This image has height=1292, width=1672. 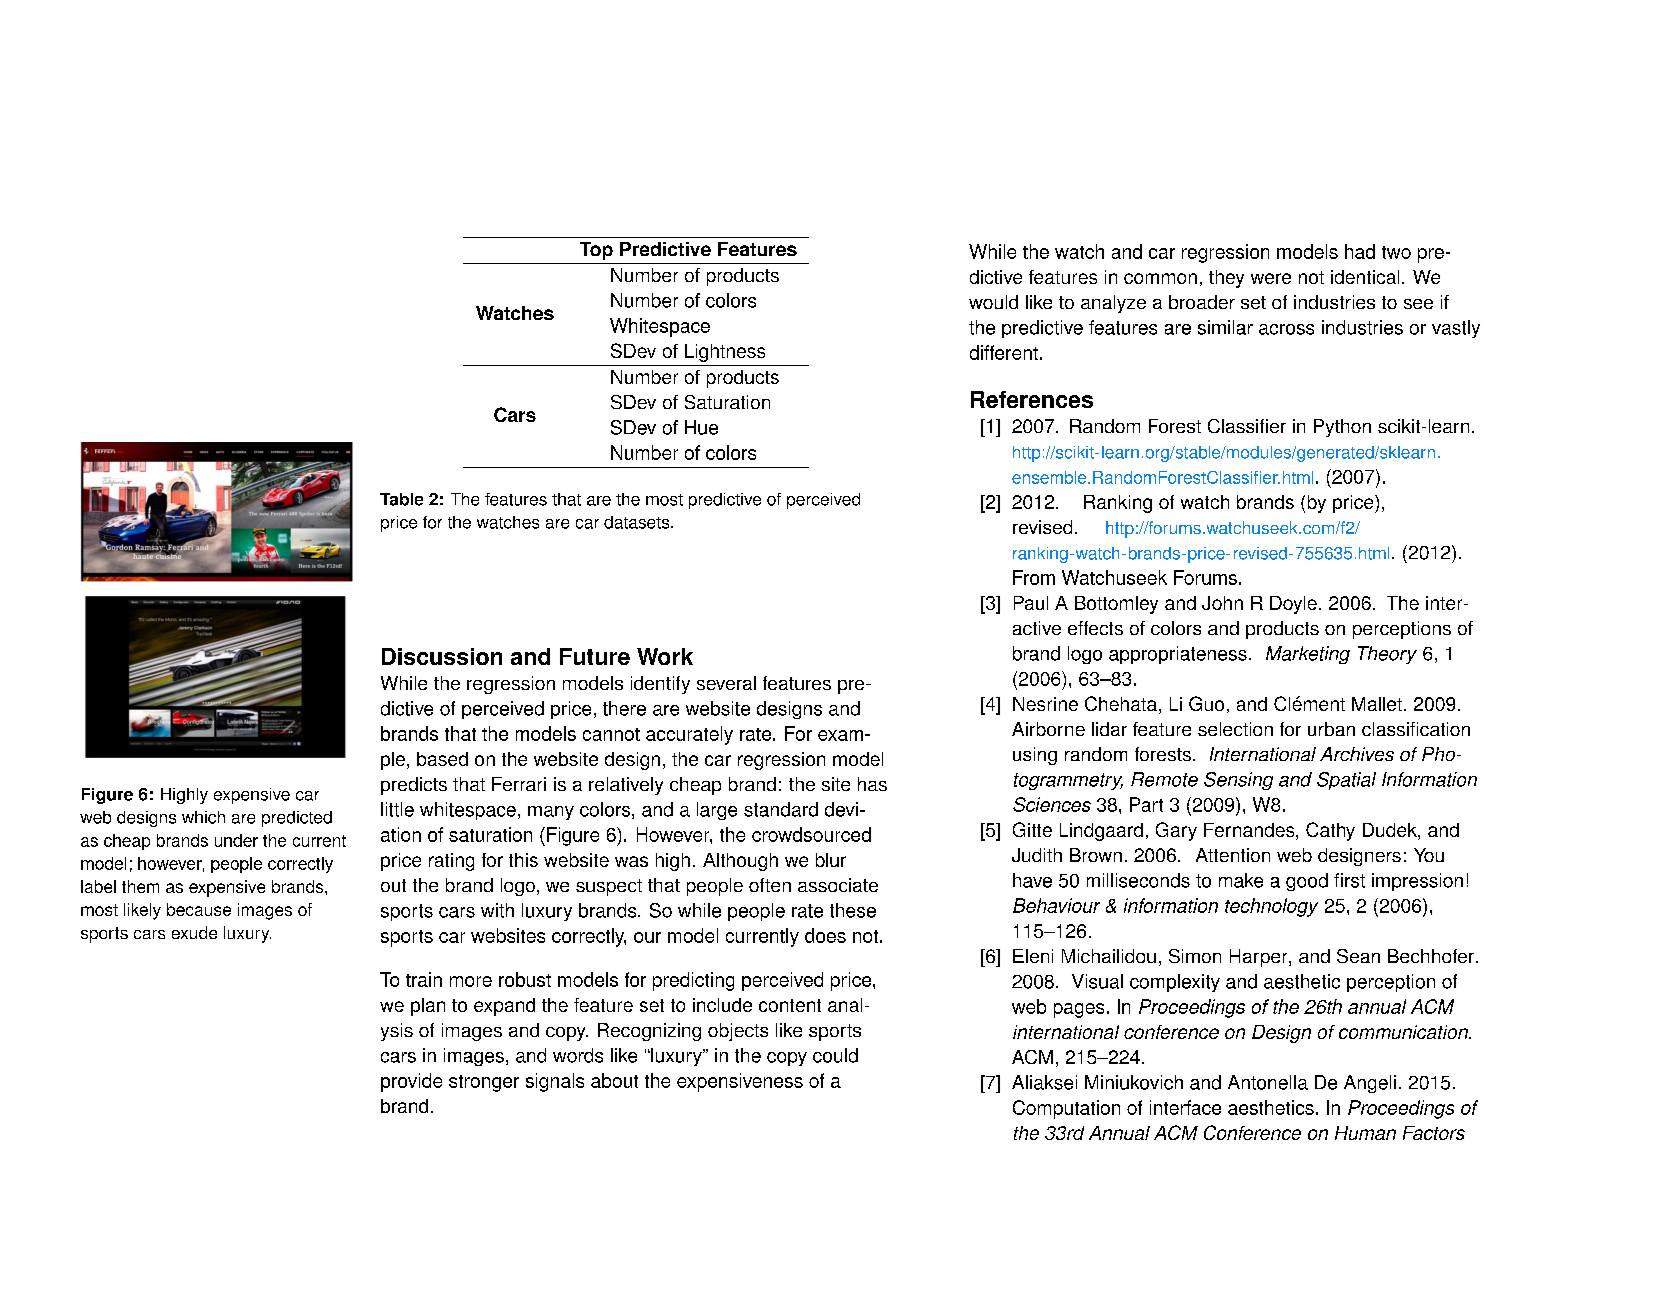 I want to click on several, so click(x=726, y=683).
